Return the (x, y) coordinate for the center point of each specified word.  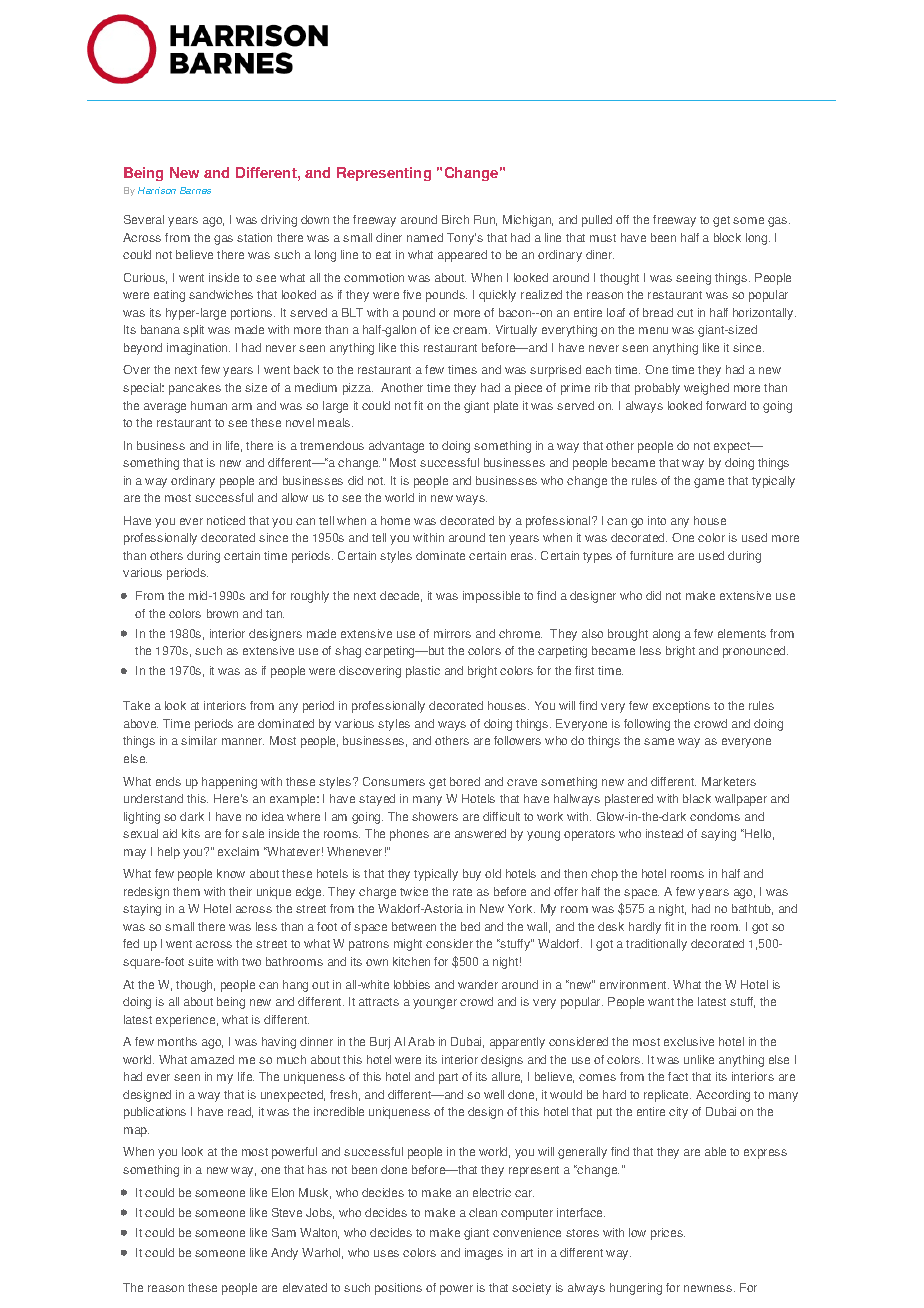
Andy (284, 1254)
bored (465, 781)
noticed (226, 520)
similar (199, 740)
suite (200, 961)
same (659, 741)
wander (478, 984)
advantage (396, 447)
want (661, 1002)
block (727, 237)
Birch (455, 219)
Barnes (195, 190)
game (709, 483)
